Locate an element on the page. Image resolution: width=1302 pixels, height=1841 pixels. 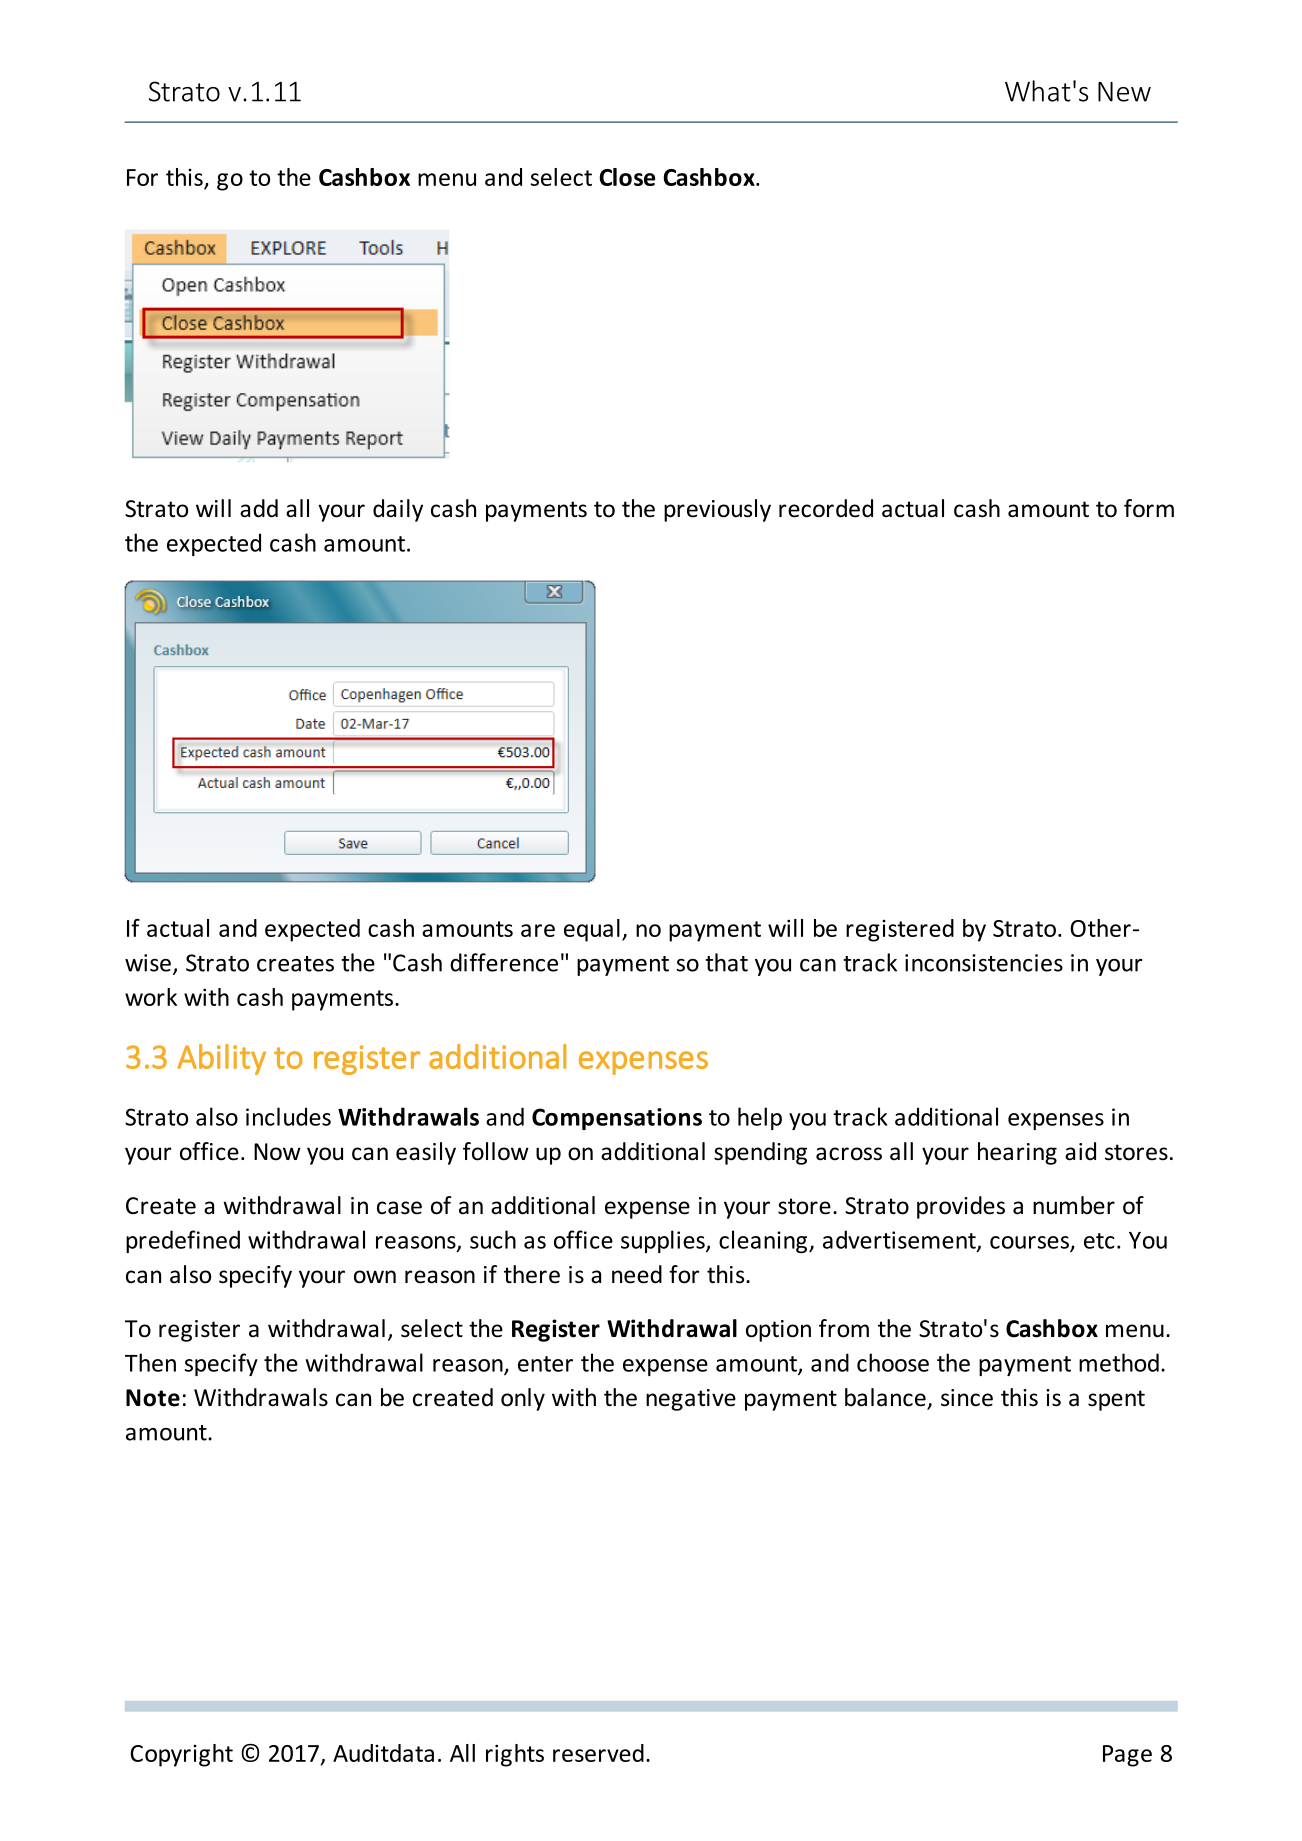
work is located at coordinates (151, 997).
